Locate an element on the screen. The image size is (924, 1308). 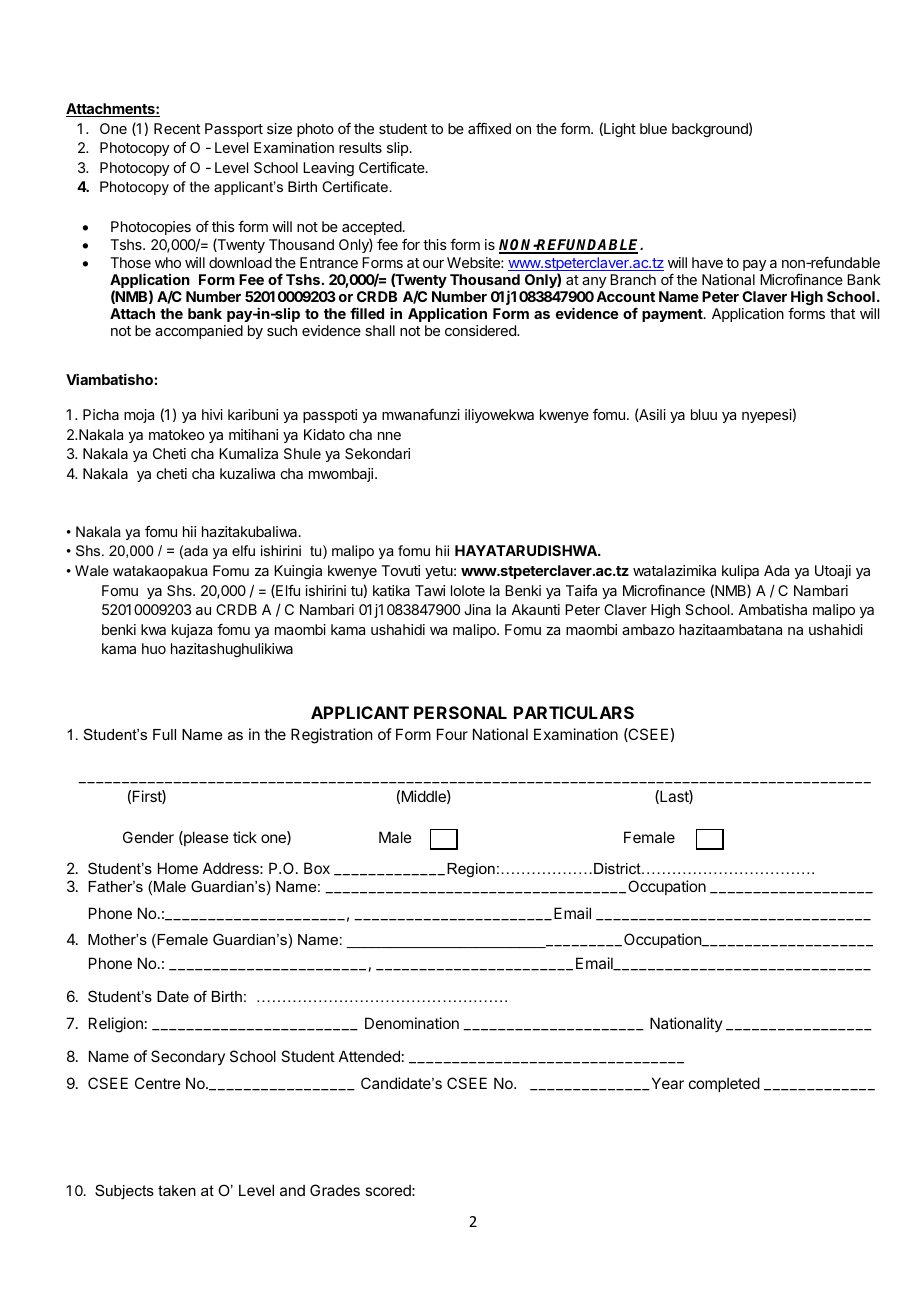
huo is located at coordinates (154, 648).
